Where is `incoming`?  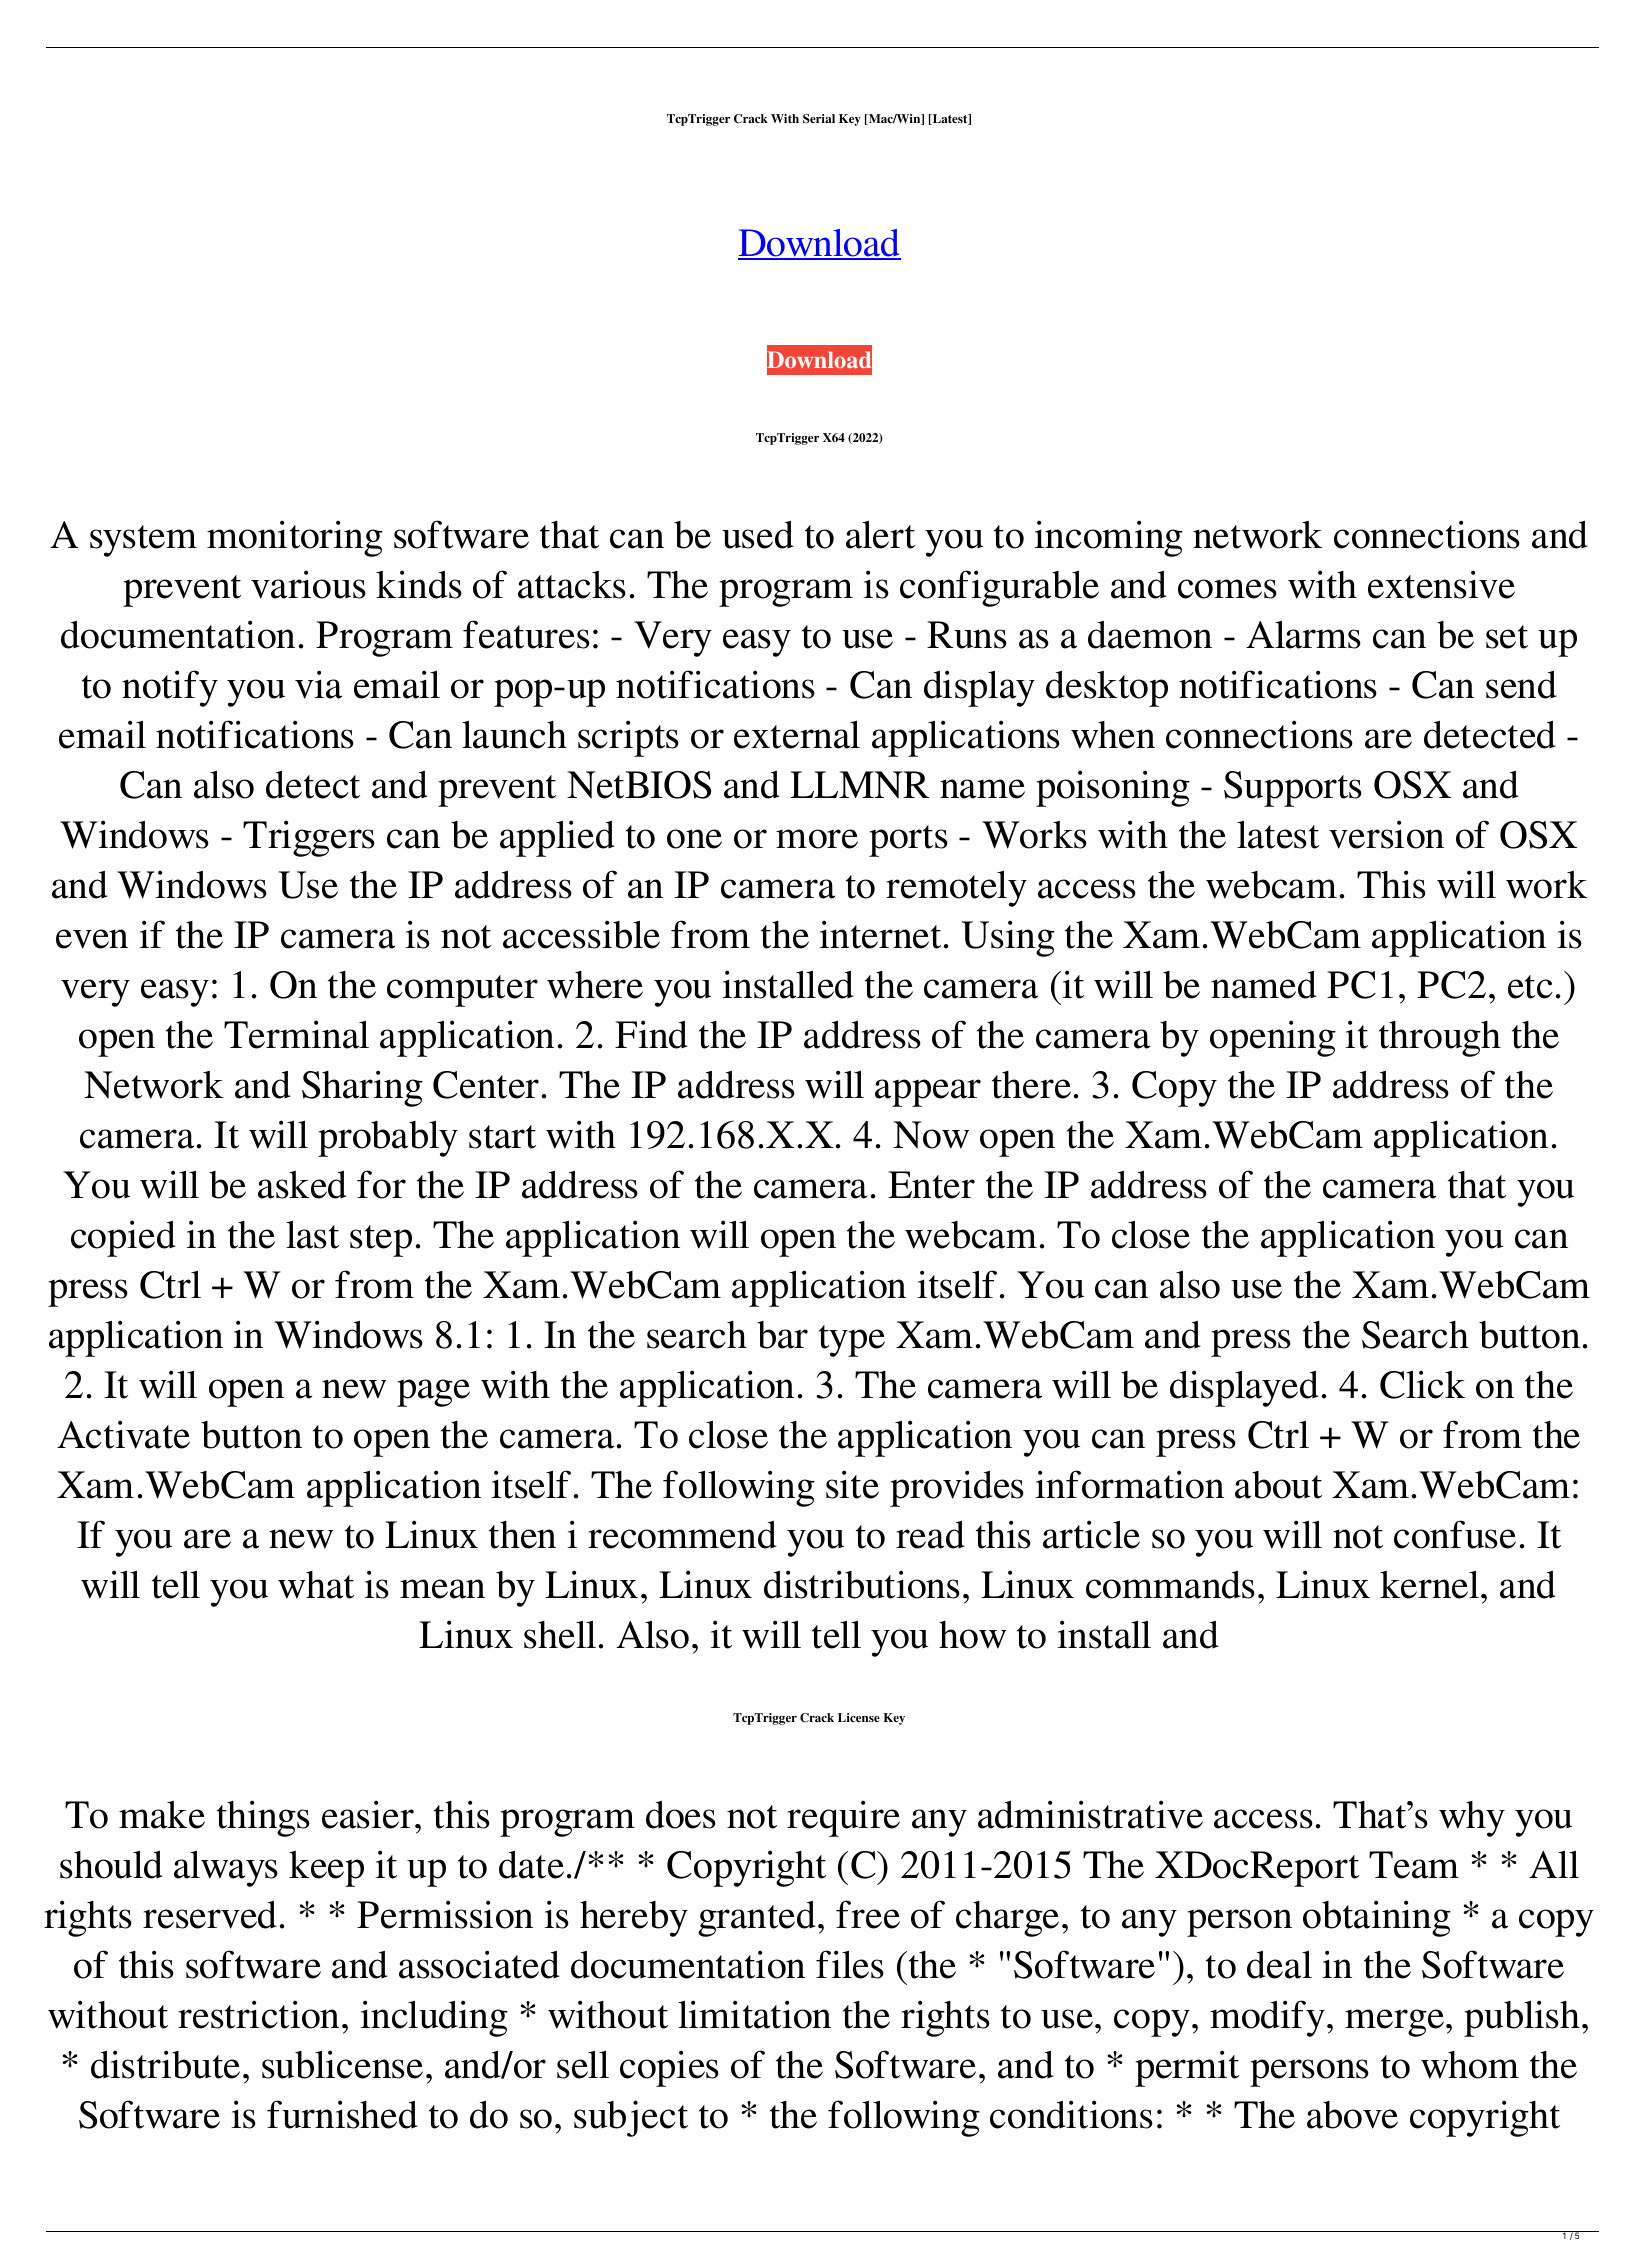 incoming is located at coordinates (1108, 538).
